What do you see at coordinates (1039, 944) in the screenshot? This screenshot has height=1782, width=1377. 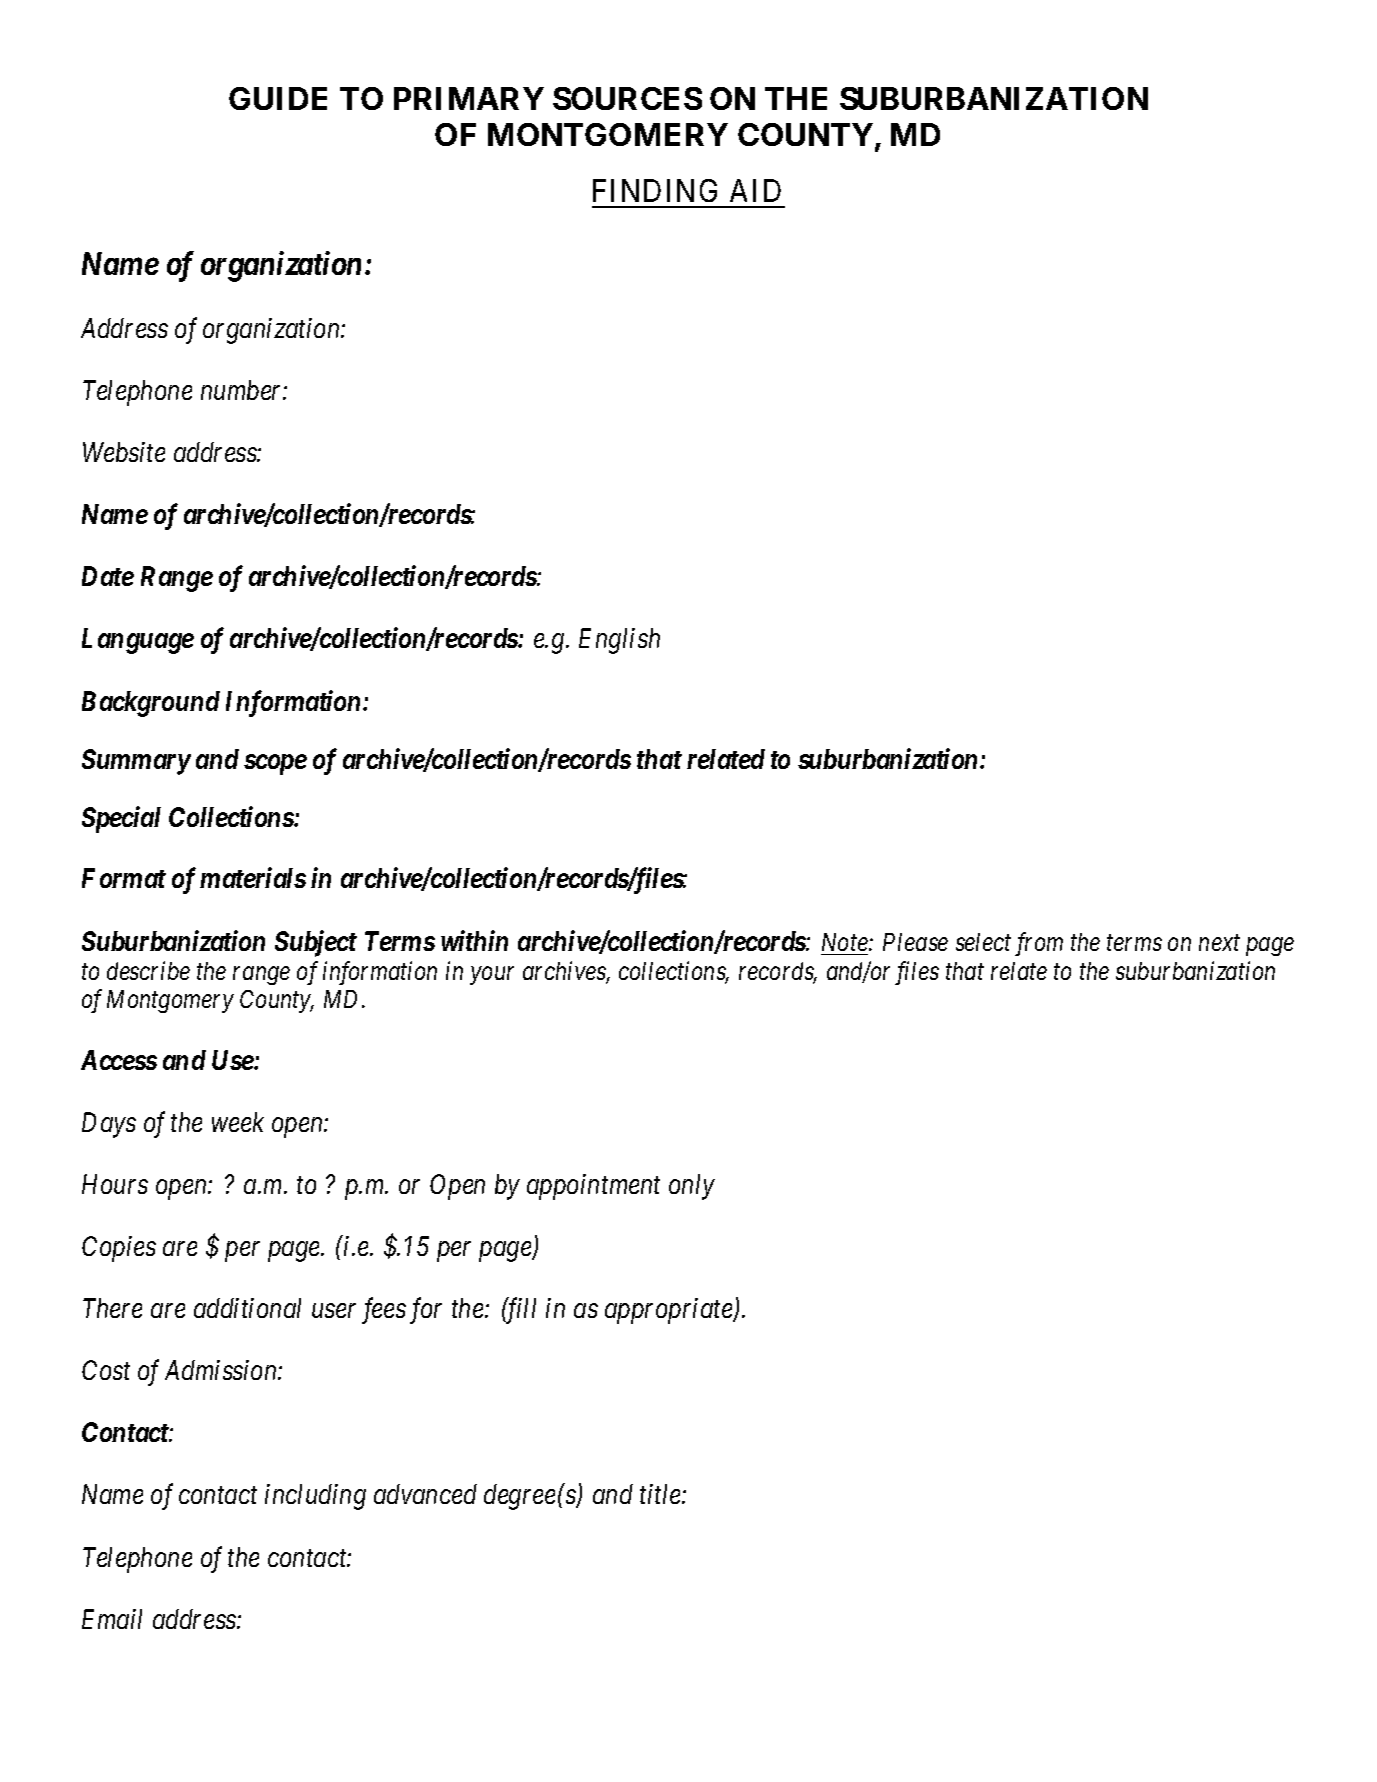 I see `from` at bounding box center [1039, 944].
